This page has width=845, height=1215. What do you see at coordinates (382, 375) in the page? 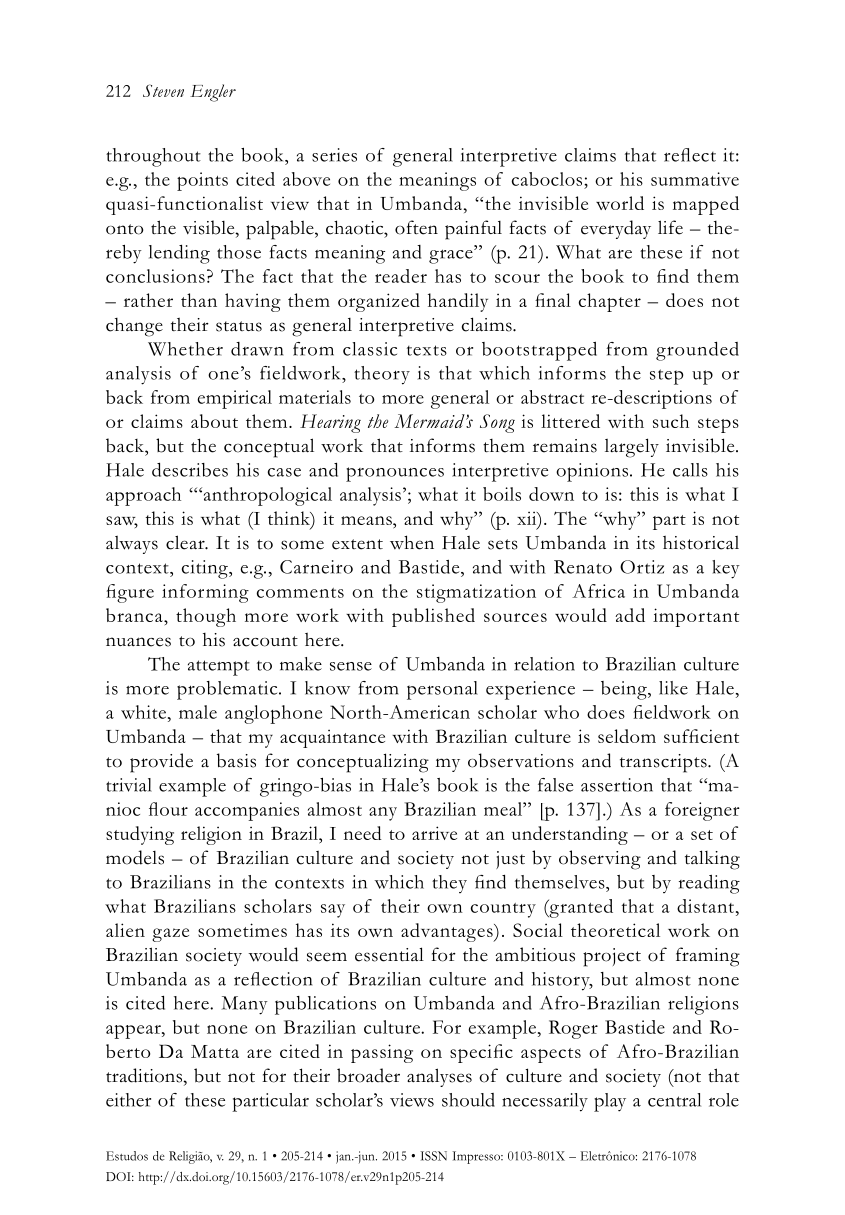
I see `theory` at bounding box center [382, 375].
